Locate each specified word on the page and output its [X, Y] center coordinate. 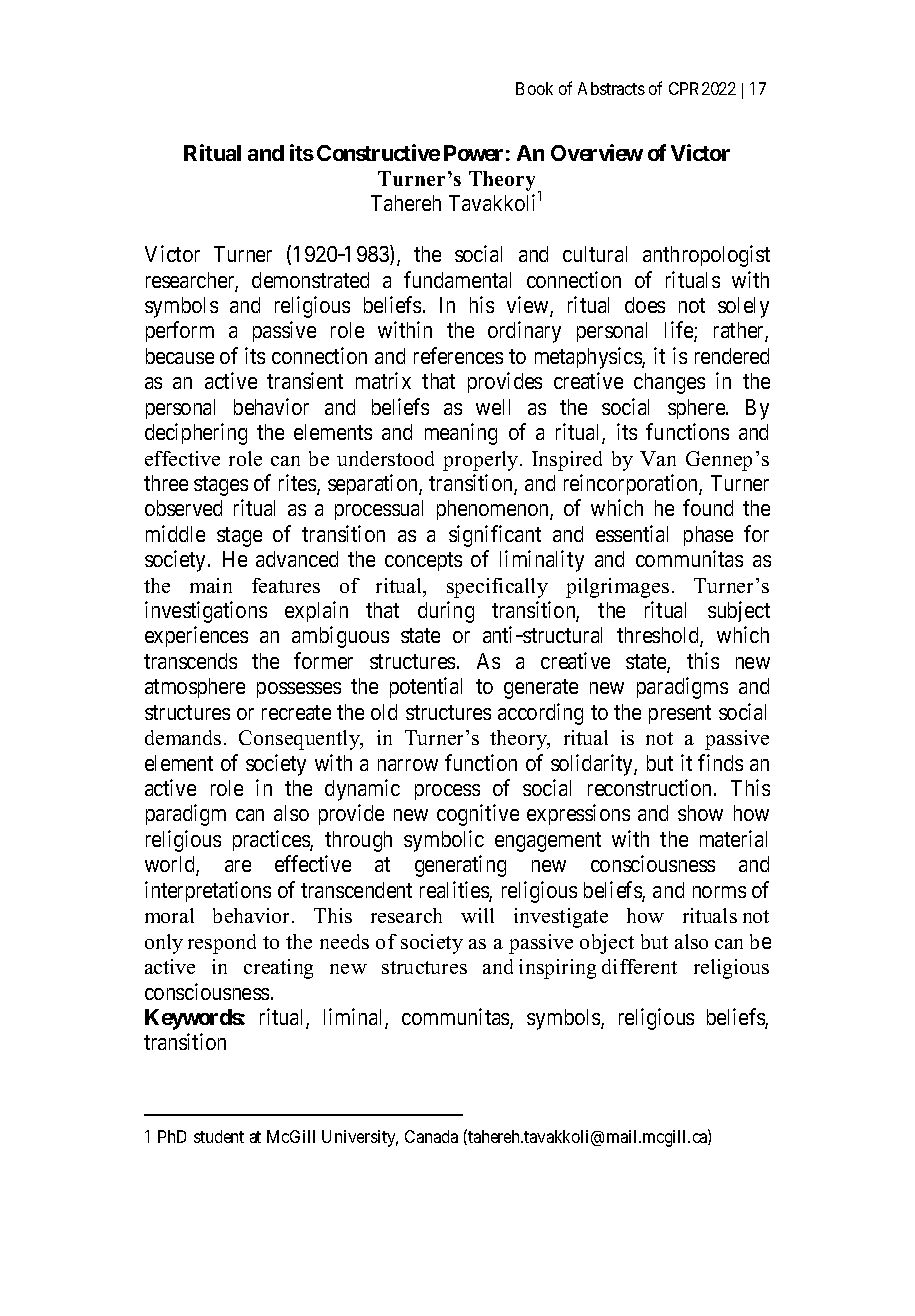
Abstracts [611, 88]
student [219, 1136]
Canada [431, 1136]
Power [473, 153]
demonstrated [310, 280]
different [639, 966]
